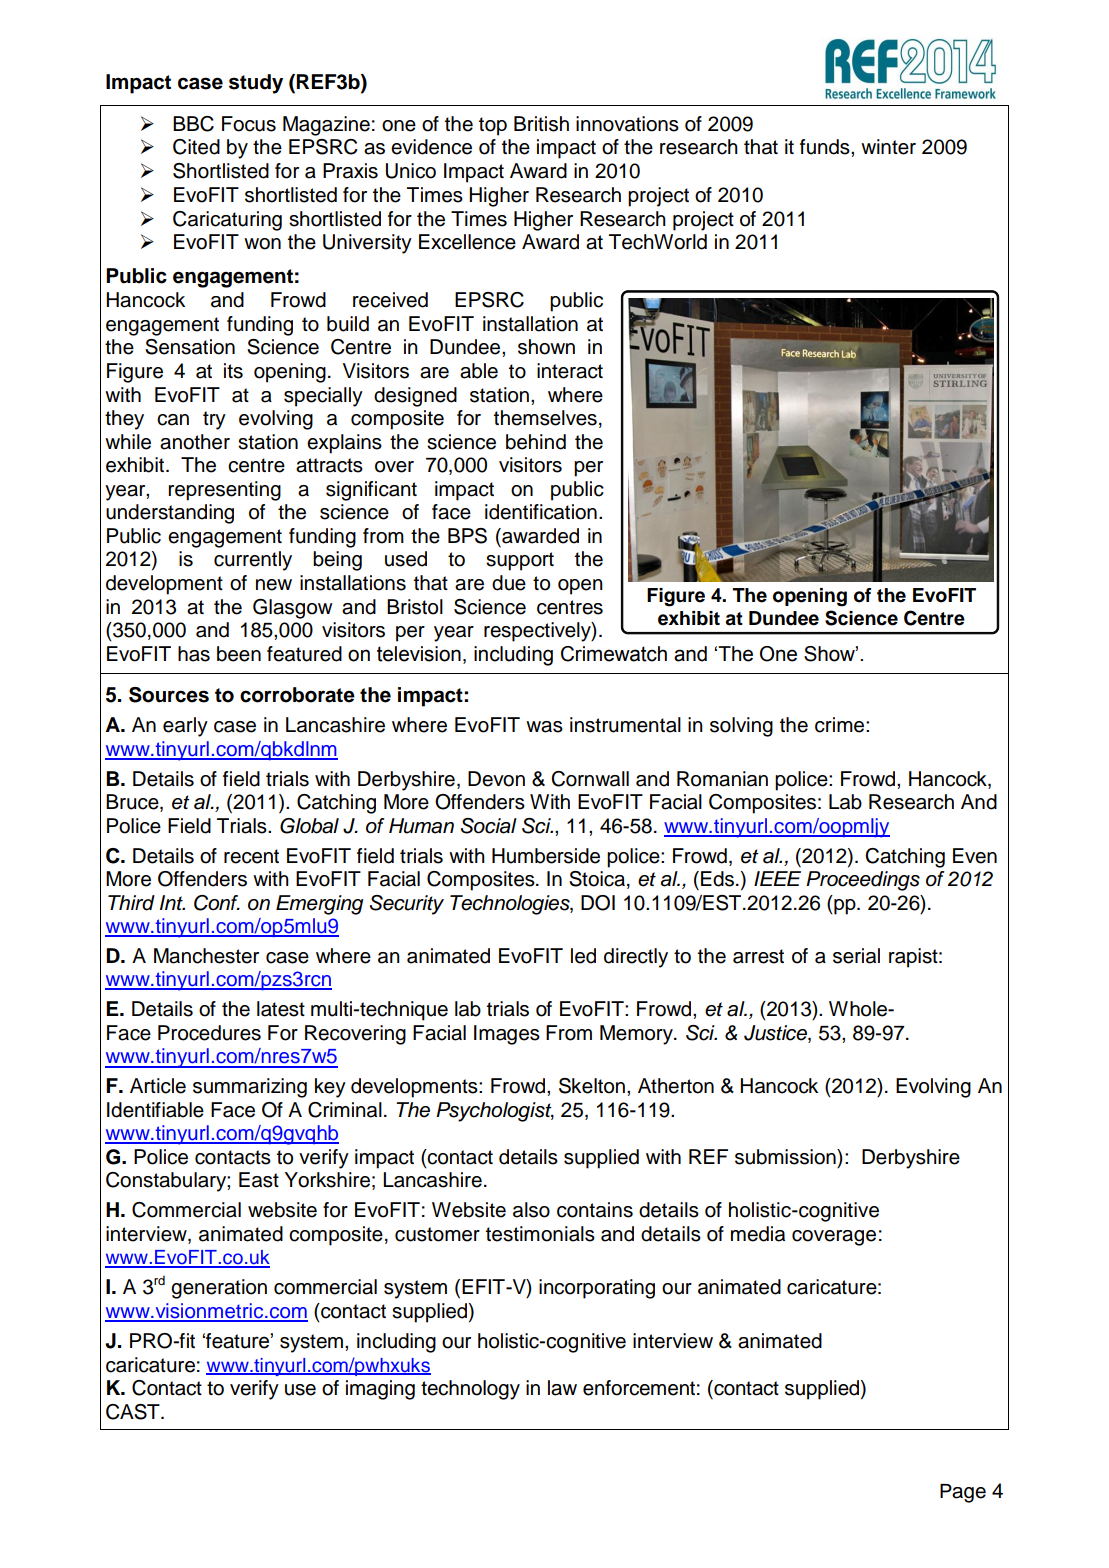 This screenshot has width=1109, height=1568. What do you see at coordinates (590, 779) in the screenshot?
I see `Cornwall` at bounding box center [590, 779].
